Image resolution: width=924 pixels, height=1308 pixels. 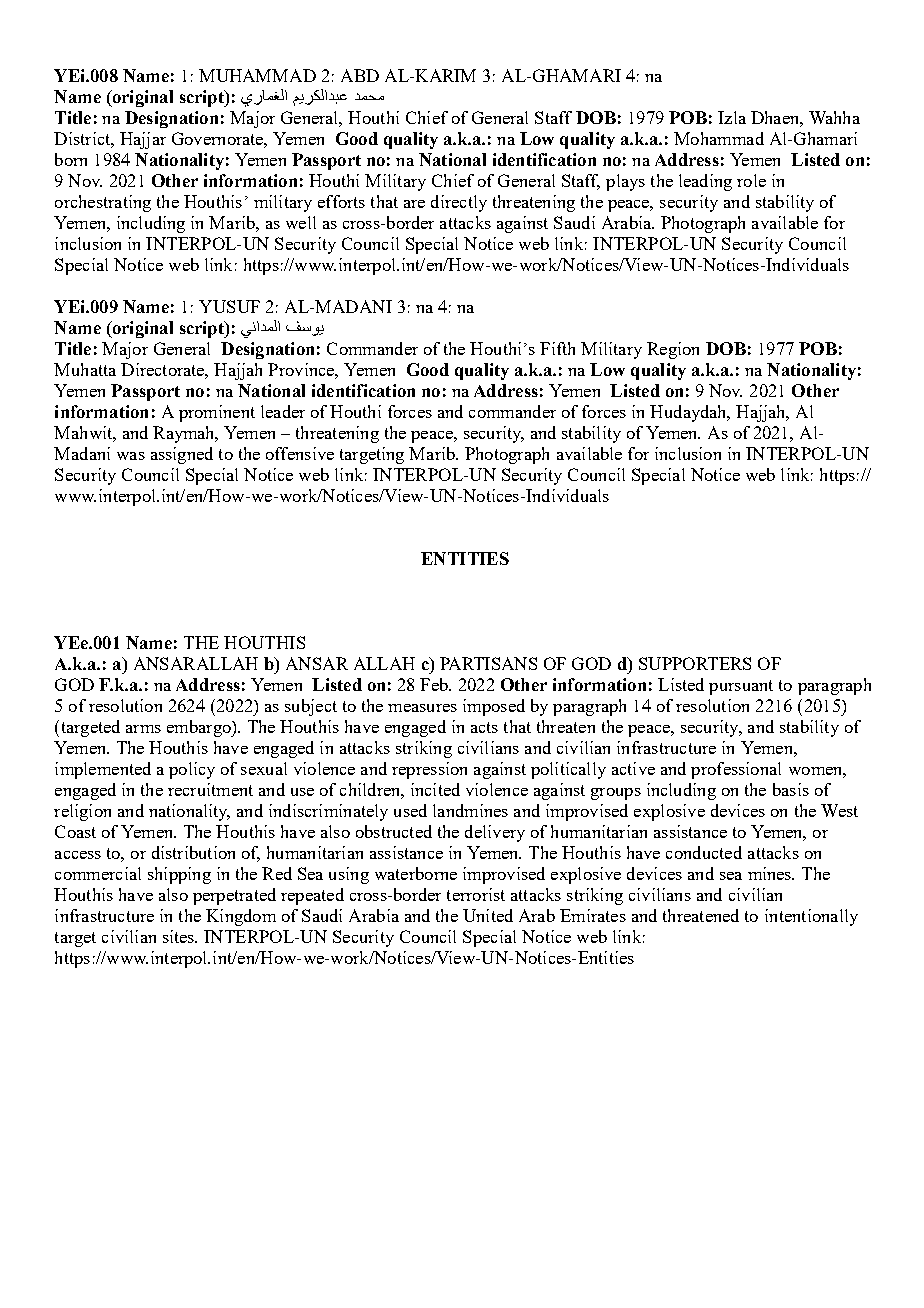 What do you see at coordinates (257, 75) in the document?
I see `MUHAMMAD` at bounding box center [257, 75].
